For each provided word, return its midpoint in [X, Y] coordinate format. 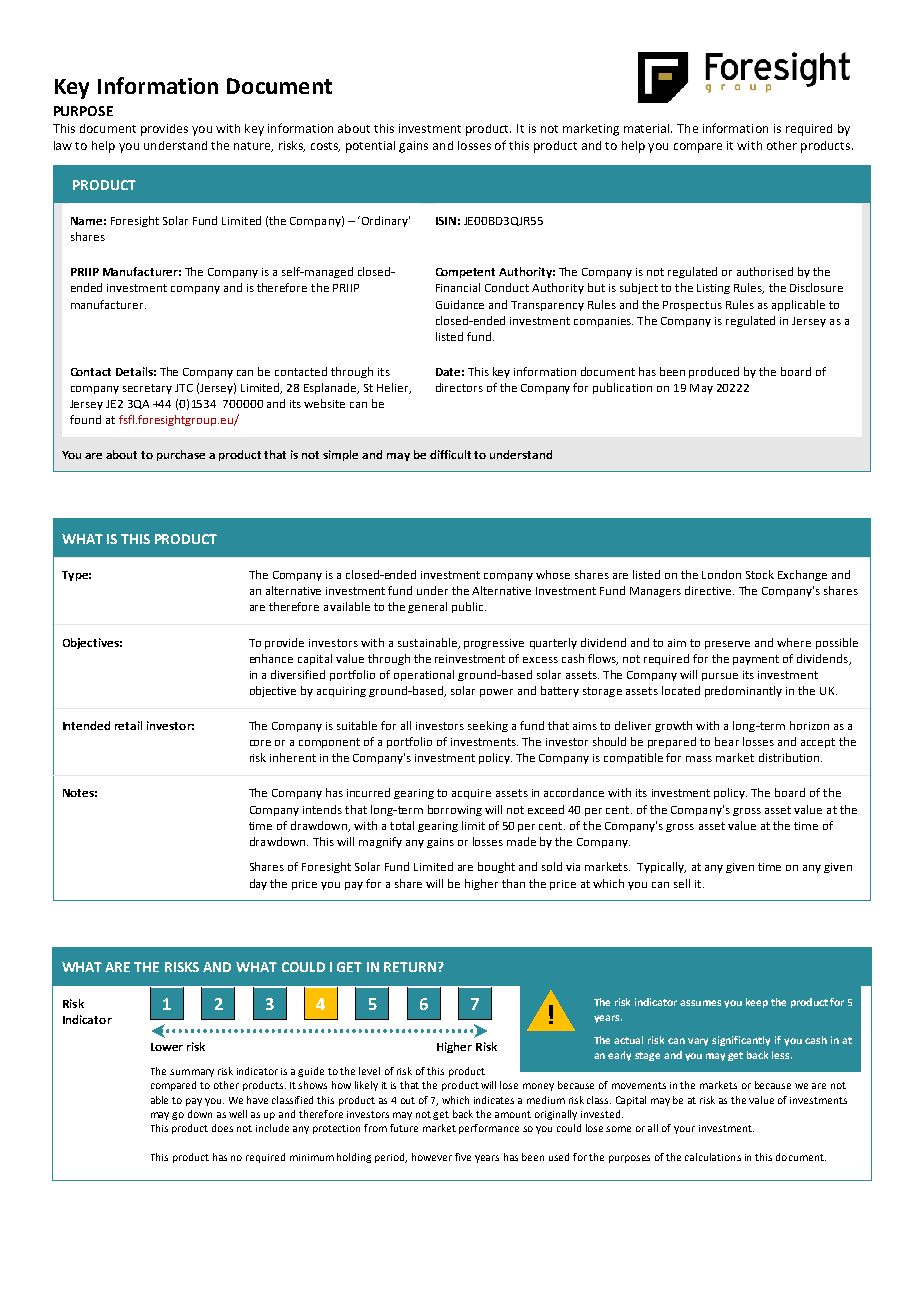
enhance [271, 658]
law [63, 145]
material [648, 128]
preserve [727, 645]
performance [489, 1129]
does [222, 1128]
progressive [494, 644]
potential [370, 147]
